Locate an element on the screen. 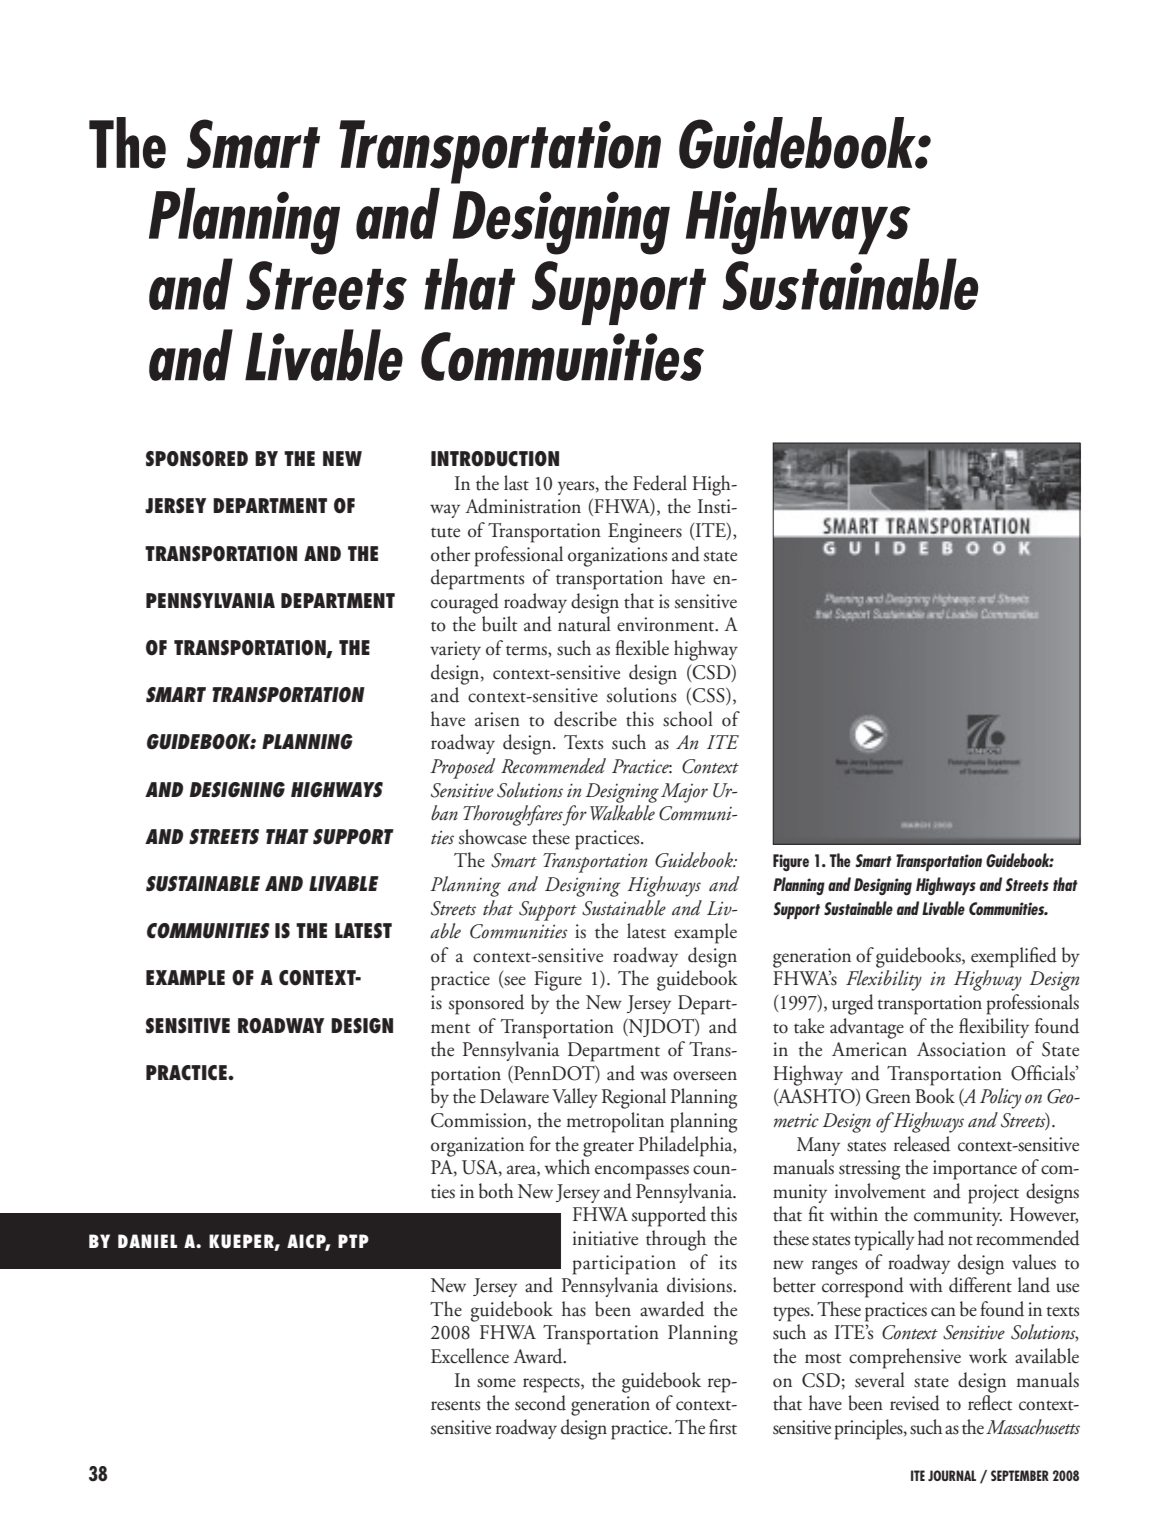  Proposed is located at coordinates (462, 768).
